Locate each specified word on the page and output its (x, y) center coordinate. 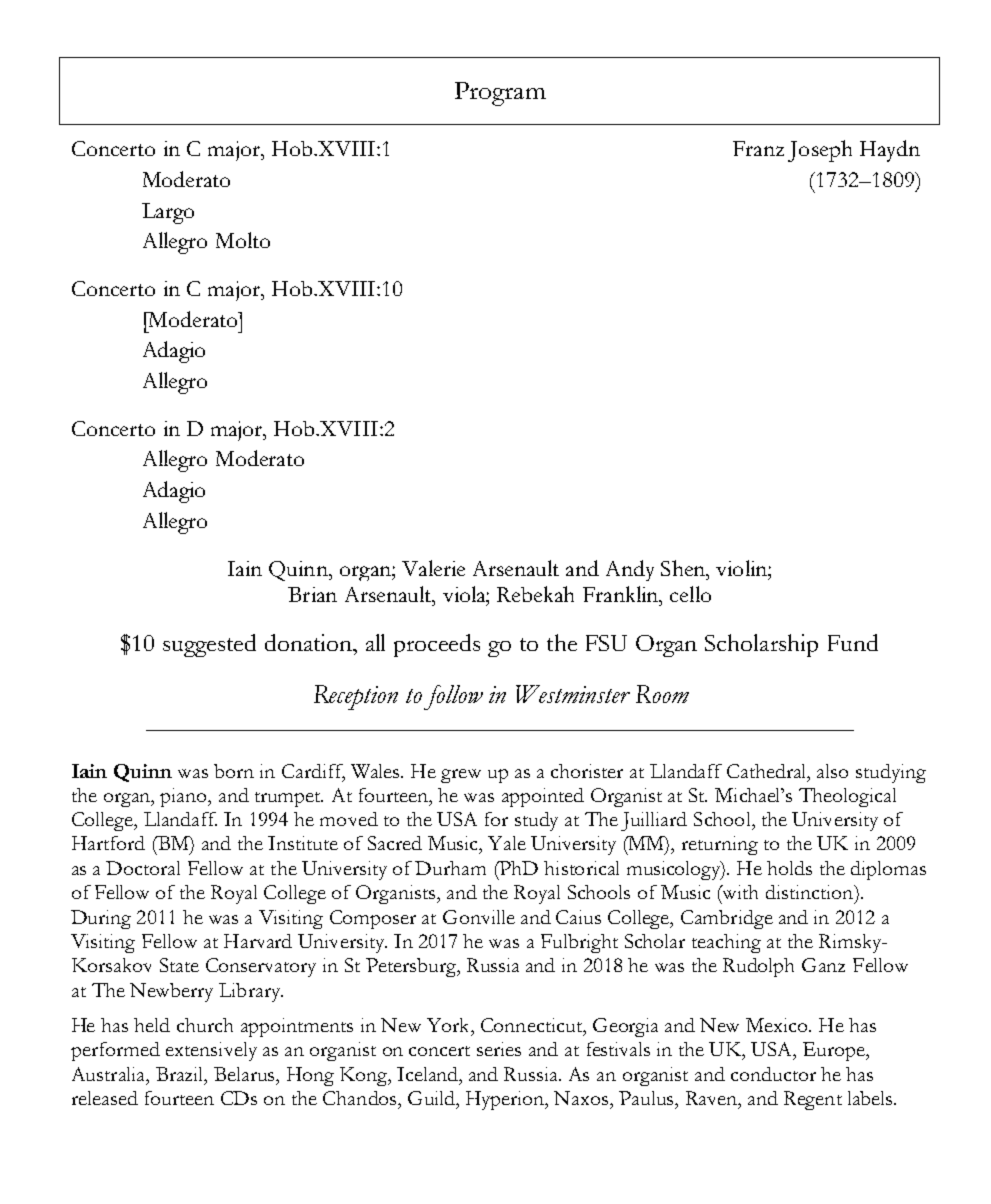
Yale (507, 843)
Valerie (433, 568)
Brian (312, 594)
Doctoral (143, 868)
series (499, 1049)
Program (500, 94)
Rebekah (535, 594)
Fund (853, 642)
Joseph (820, 151)
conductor (773, 1074)
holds (789, 868)
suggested (209, 645)
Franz (758, 148)
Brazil (181, 1074)
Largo (168, 213)
